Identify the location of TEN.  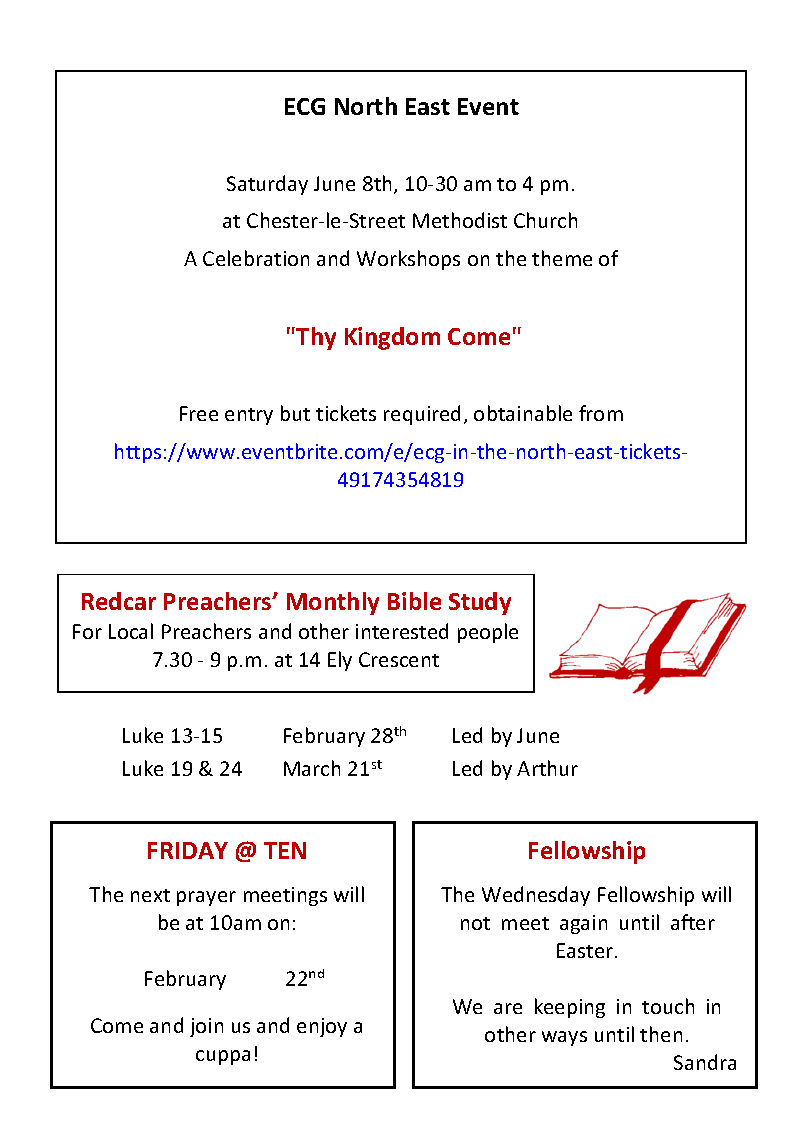
(285, 850).
